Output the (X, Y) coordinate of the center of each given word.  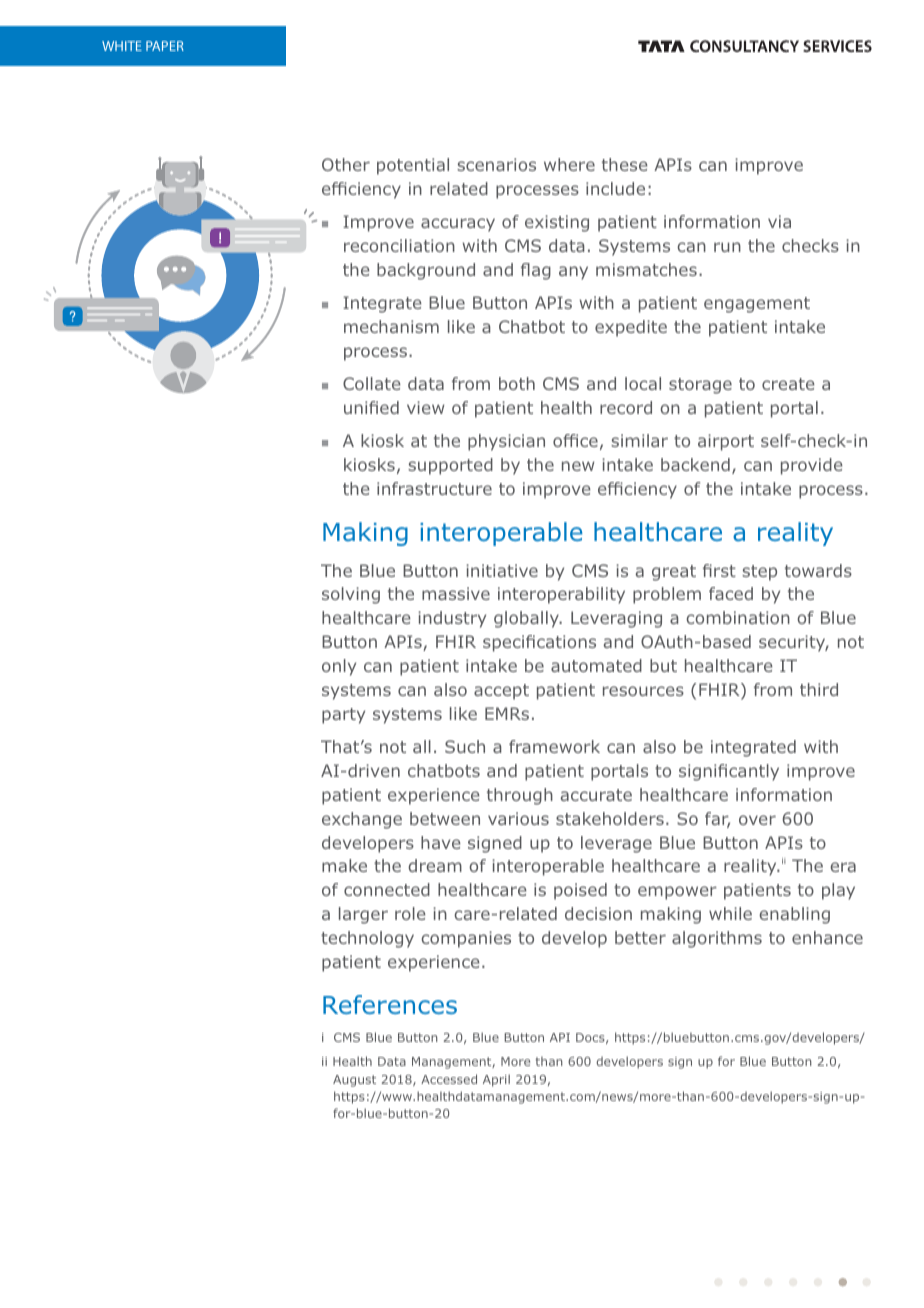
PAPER (165, 46)
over (757, 820)
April (496, 1080)
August (354, 1081)
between (445, 818)
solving (351, 595)
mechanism (391, 326)
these (625, 164)
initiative (502, 570)
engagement (757, 305)
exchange (362, 820)
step (759, 573)
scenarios (496, 164)
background (426, 271)
